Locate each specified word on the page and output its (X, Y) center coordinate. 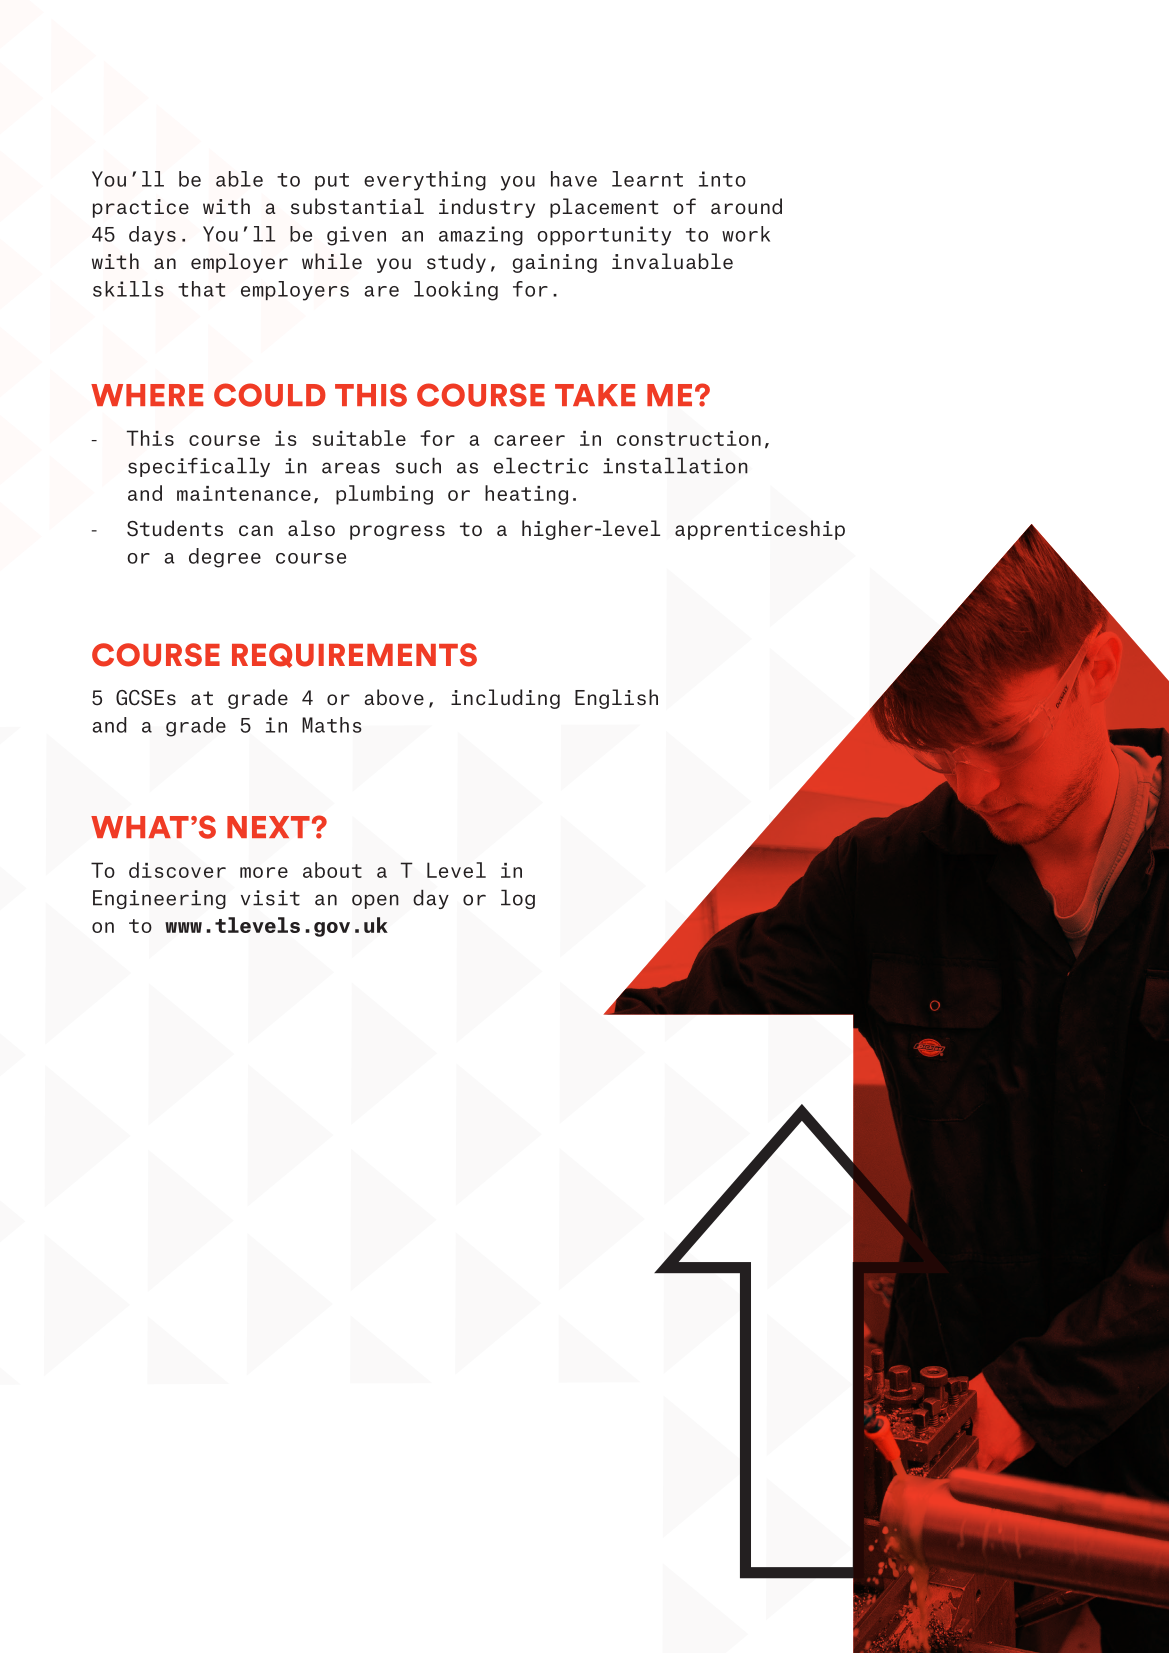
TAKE (595, 395)
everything (425, 181)
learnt (647, 179)
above (394, 697)
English (616, 699)
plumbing (384, 495)
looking (456, 291)
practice (141, 208)
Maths (332, 725)
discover (177, 870)
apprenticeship (760, 530)
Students (175, 528)
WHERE (147, 395)
